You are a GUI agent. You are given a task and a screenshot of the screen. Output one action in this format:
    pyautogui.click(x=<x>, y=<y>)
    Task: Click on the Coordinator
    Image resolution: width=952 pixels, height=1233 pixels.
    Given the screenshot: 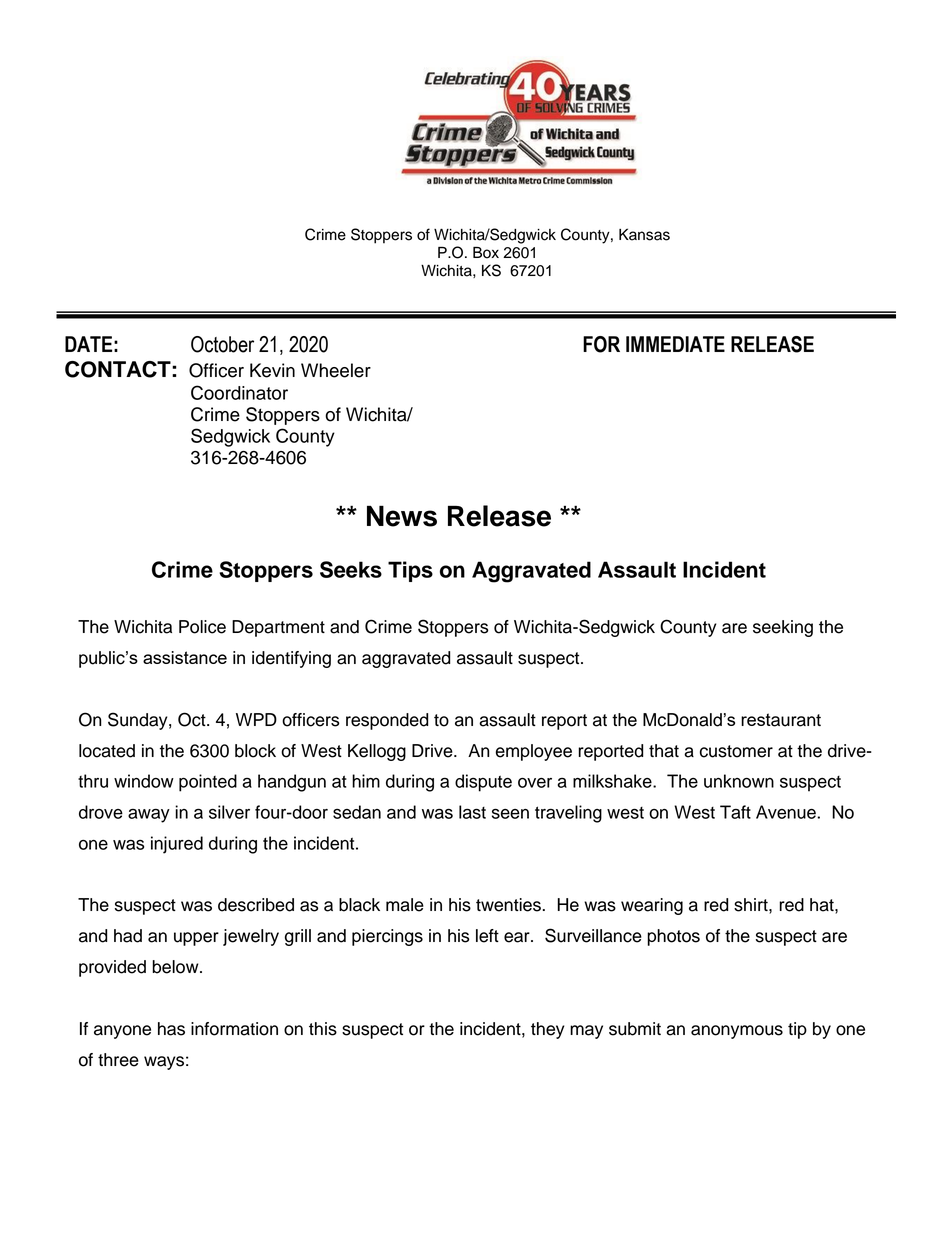 What is the action you would take?
    pyautogui.click(x=239, y=392)
